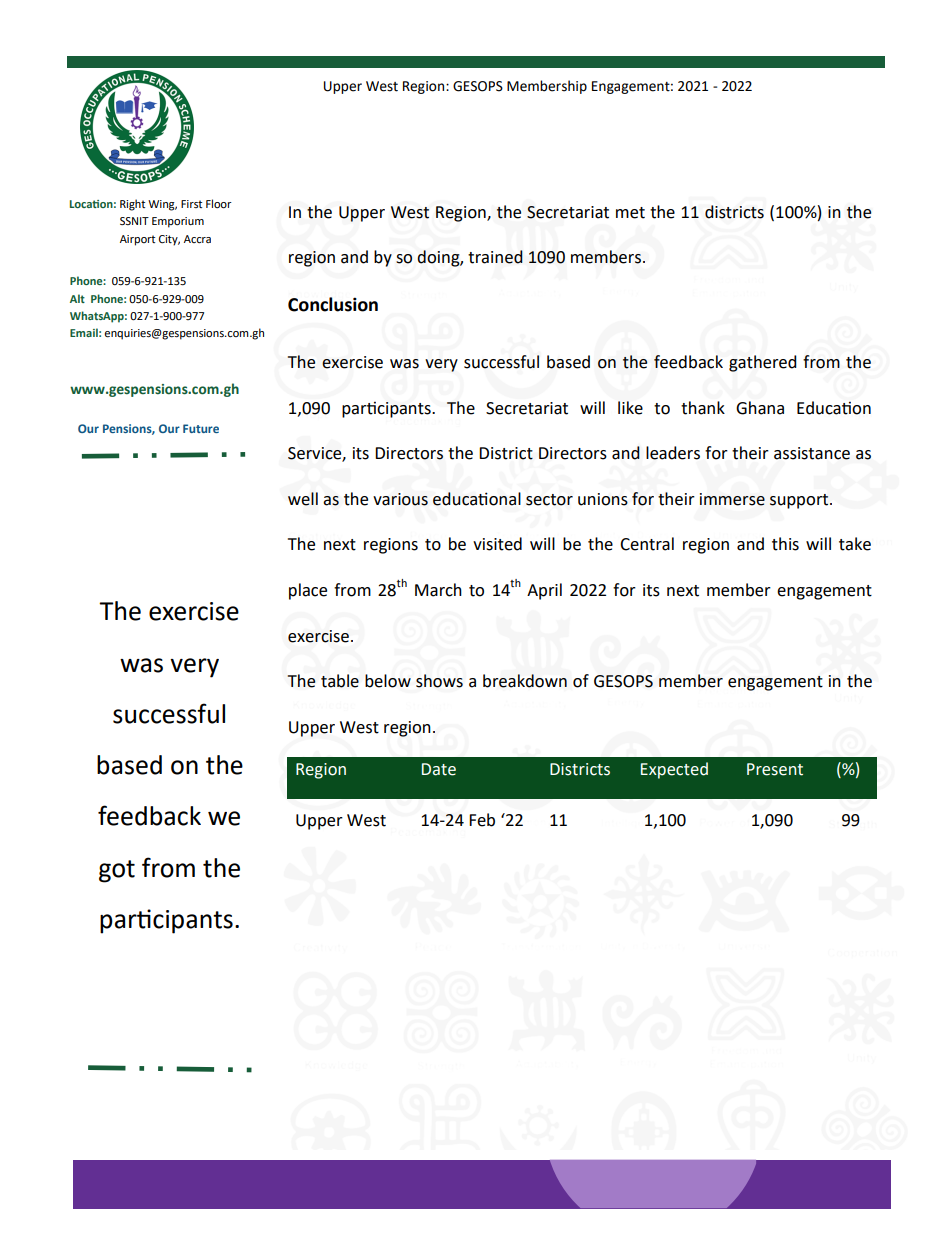 The height and width of the page is (1233, 952). Describe the element at coordinates (495, 257) in the page. I see `trained` at that location.
